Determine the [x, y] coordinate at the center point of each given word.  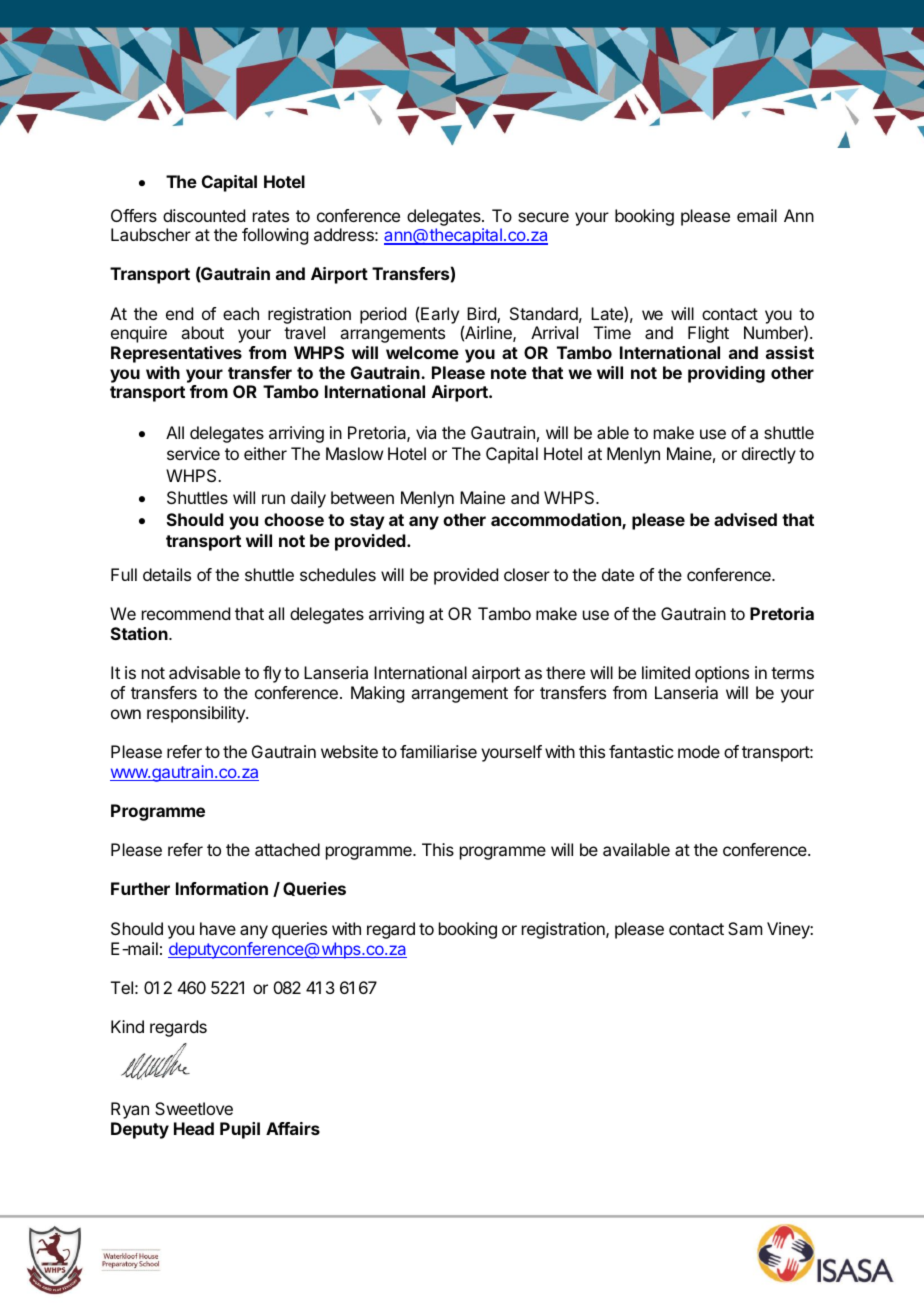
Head [194, 1128]
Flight [708, 334]
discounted [204, 215]
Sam [745, 928]
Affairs [293, 1128]
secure [543, 217]
